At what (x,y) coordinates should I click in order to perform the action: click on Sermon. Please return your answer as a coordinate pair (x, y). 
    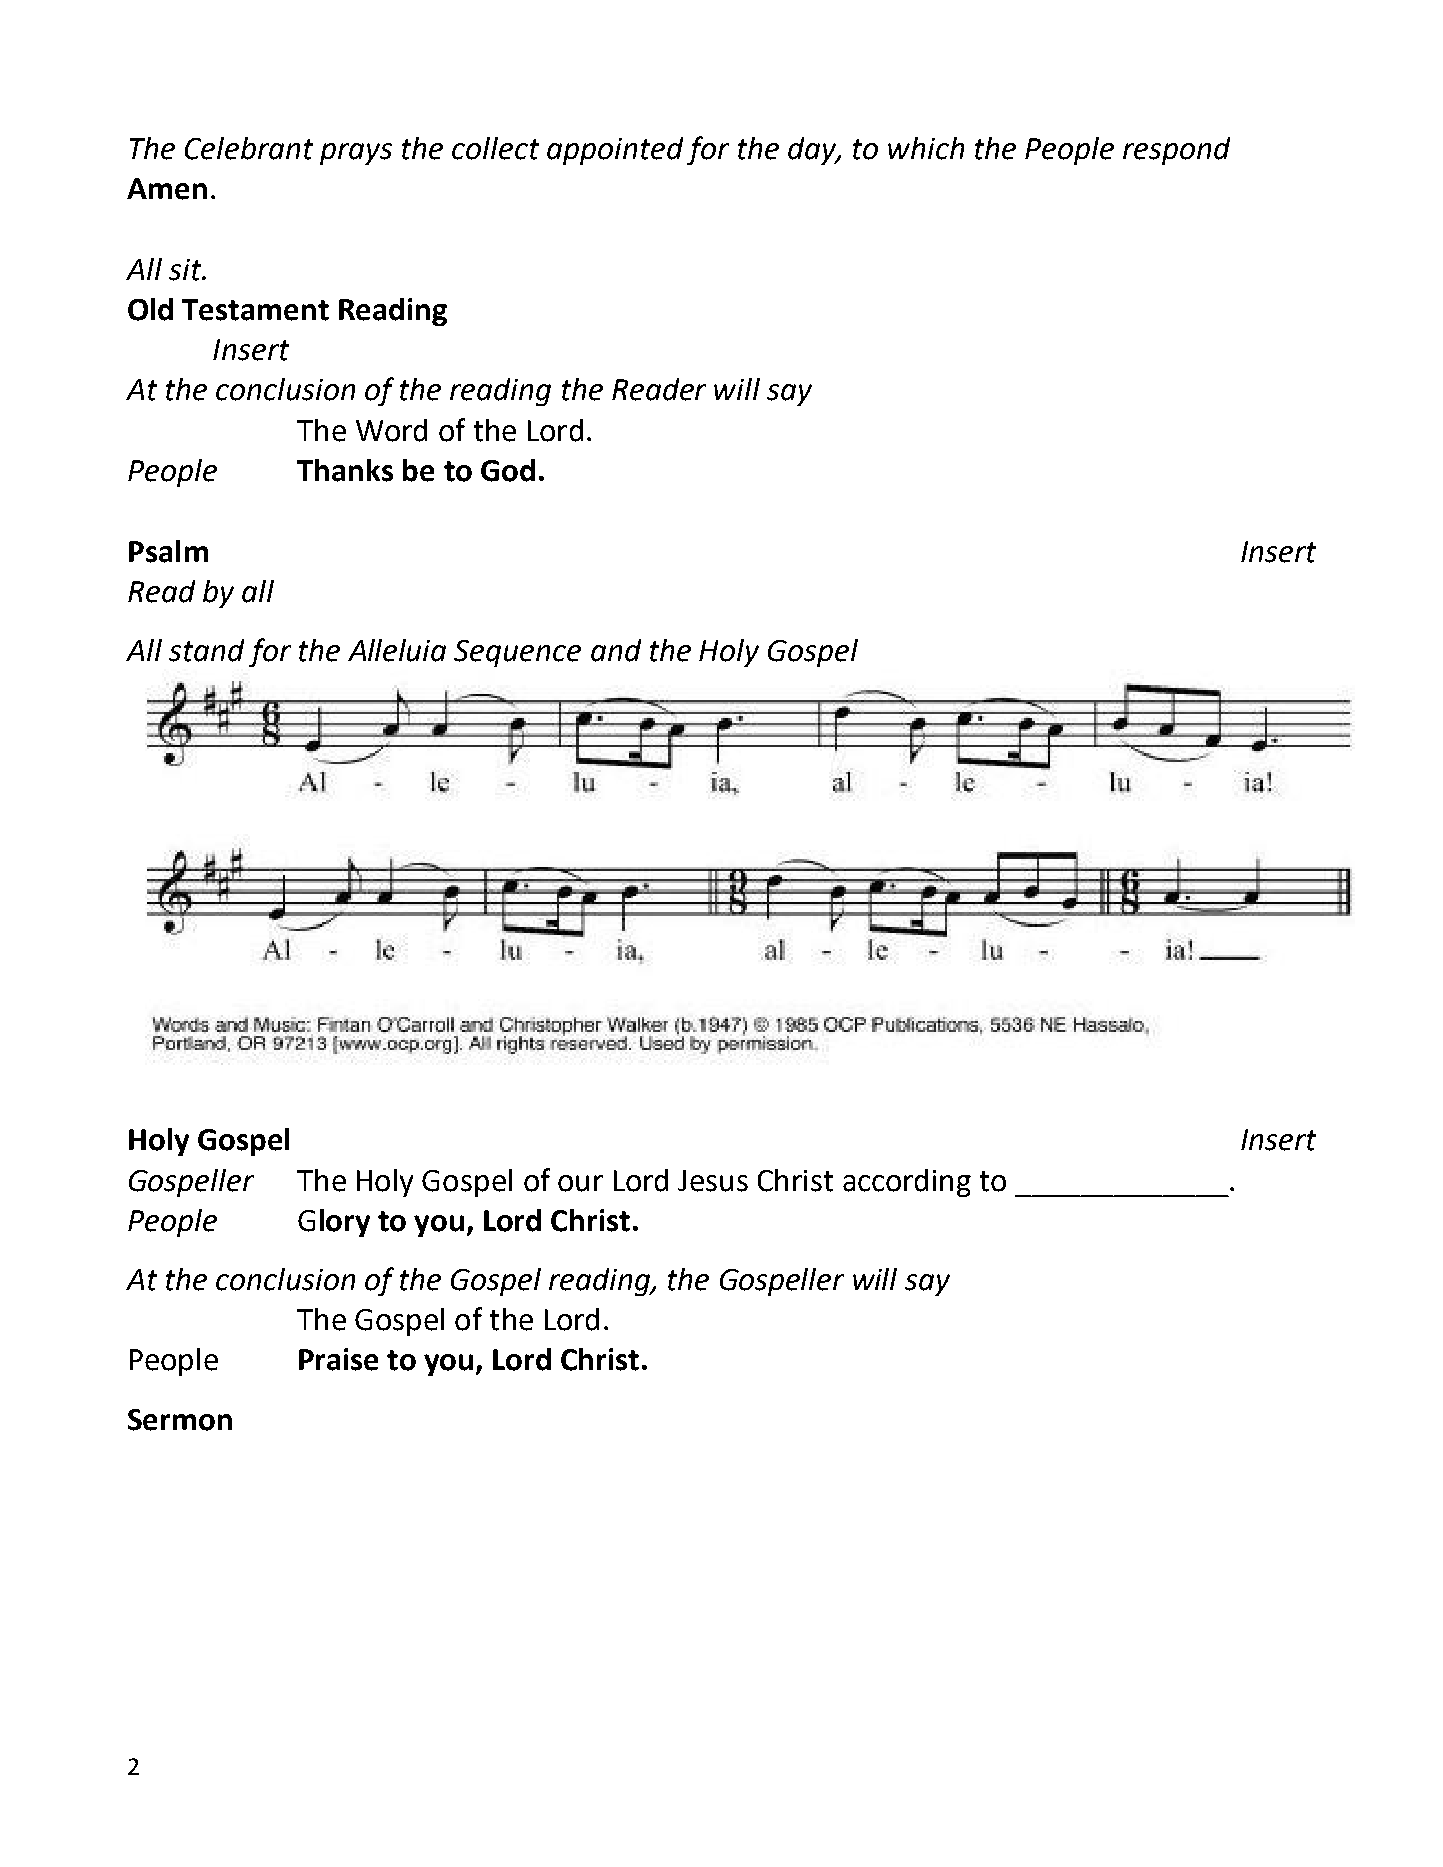
    Looking at the image, I should click on (180, 1420).
